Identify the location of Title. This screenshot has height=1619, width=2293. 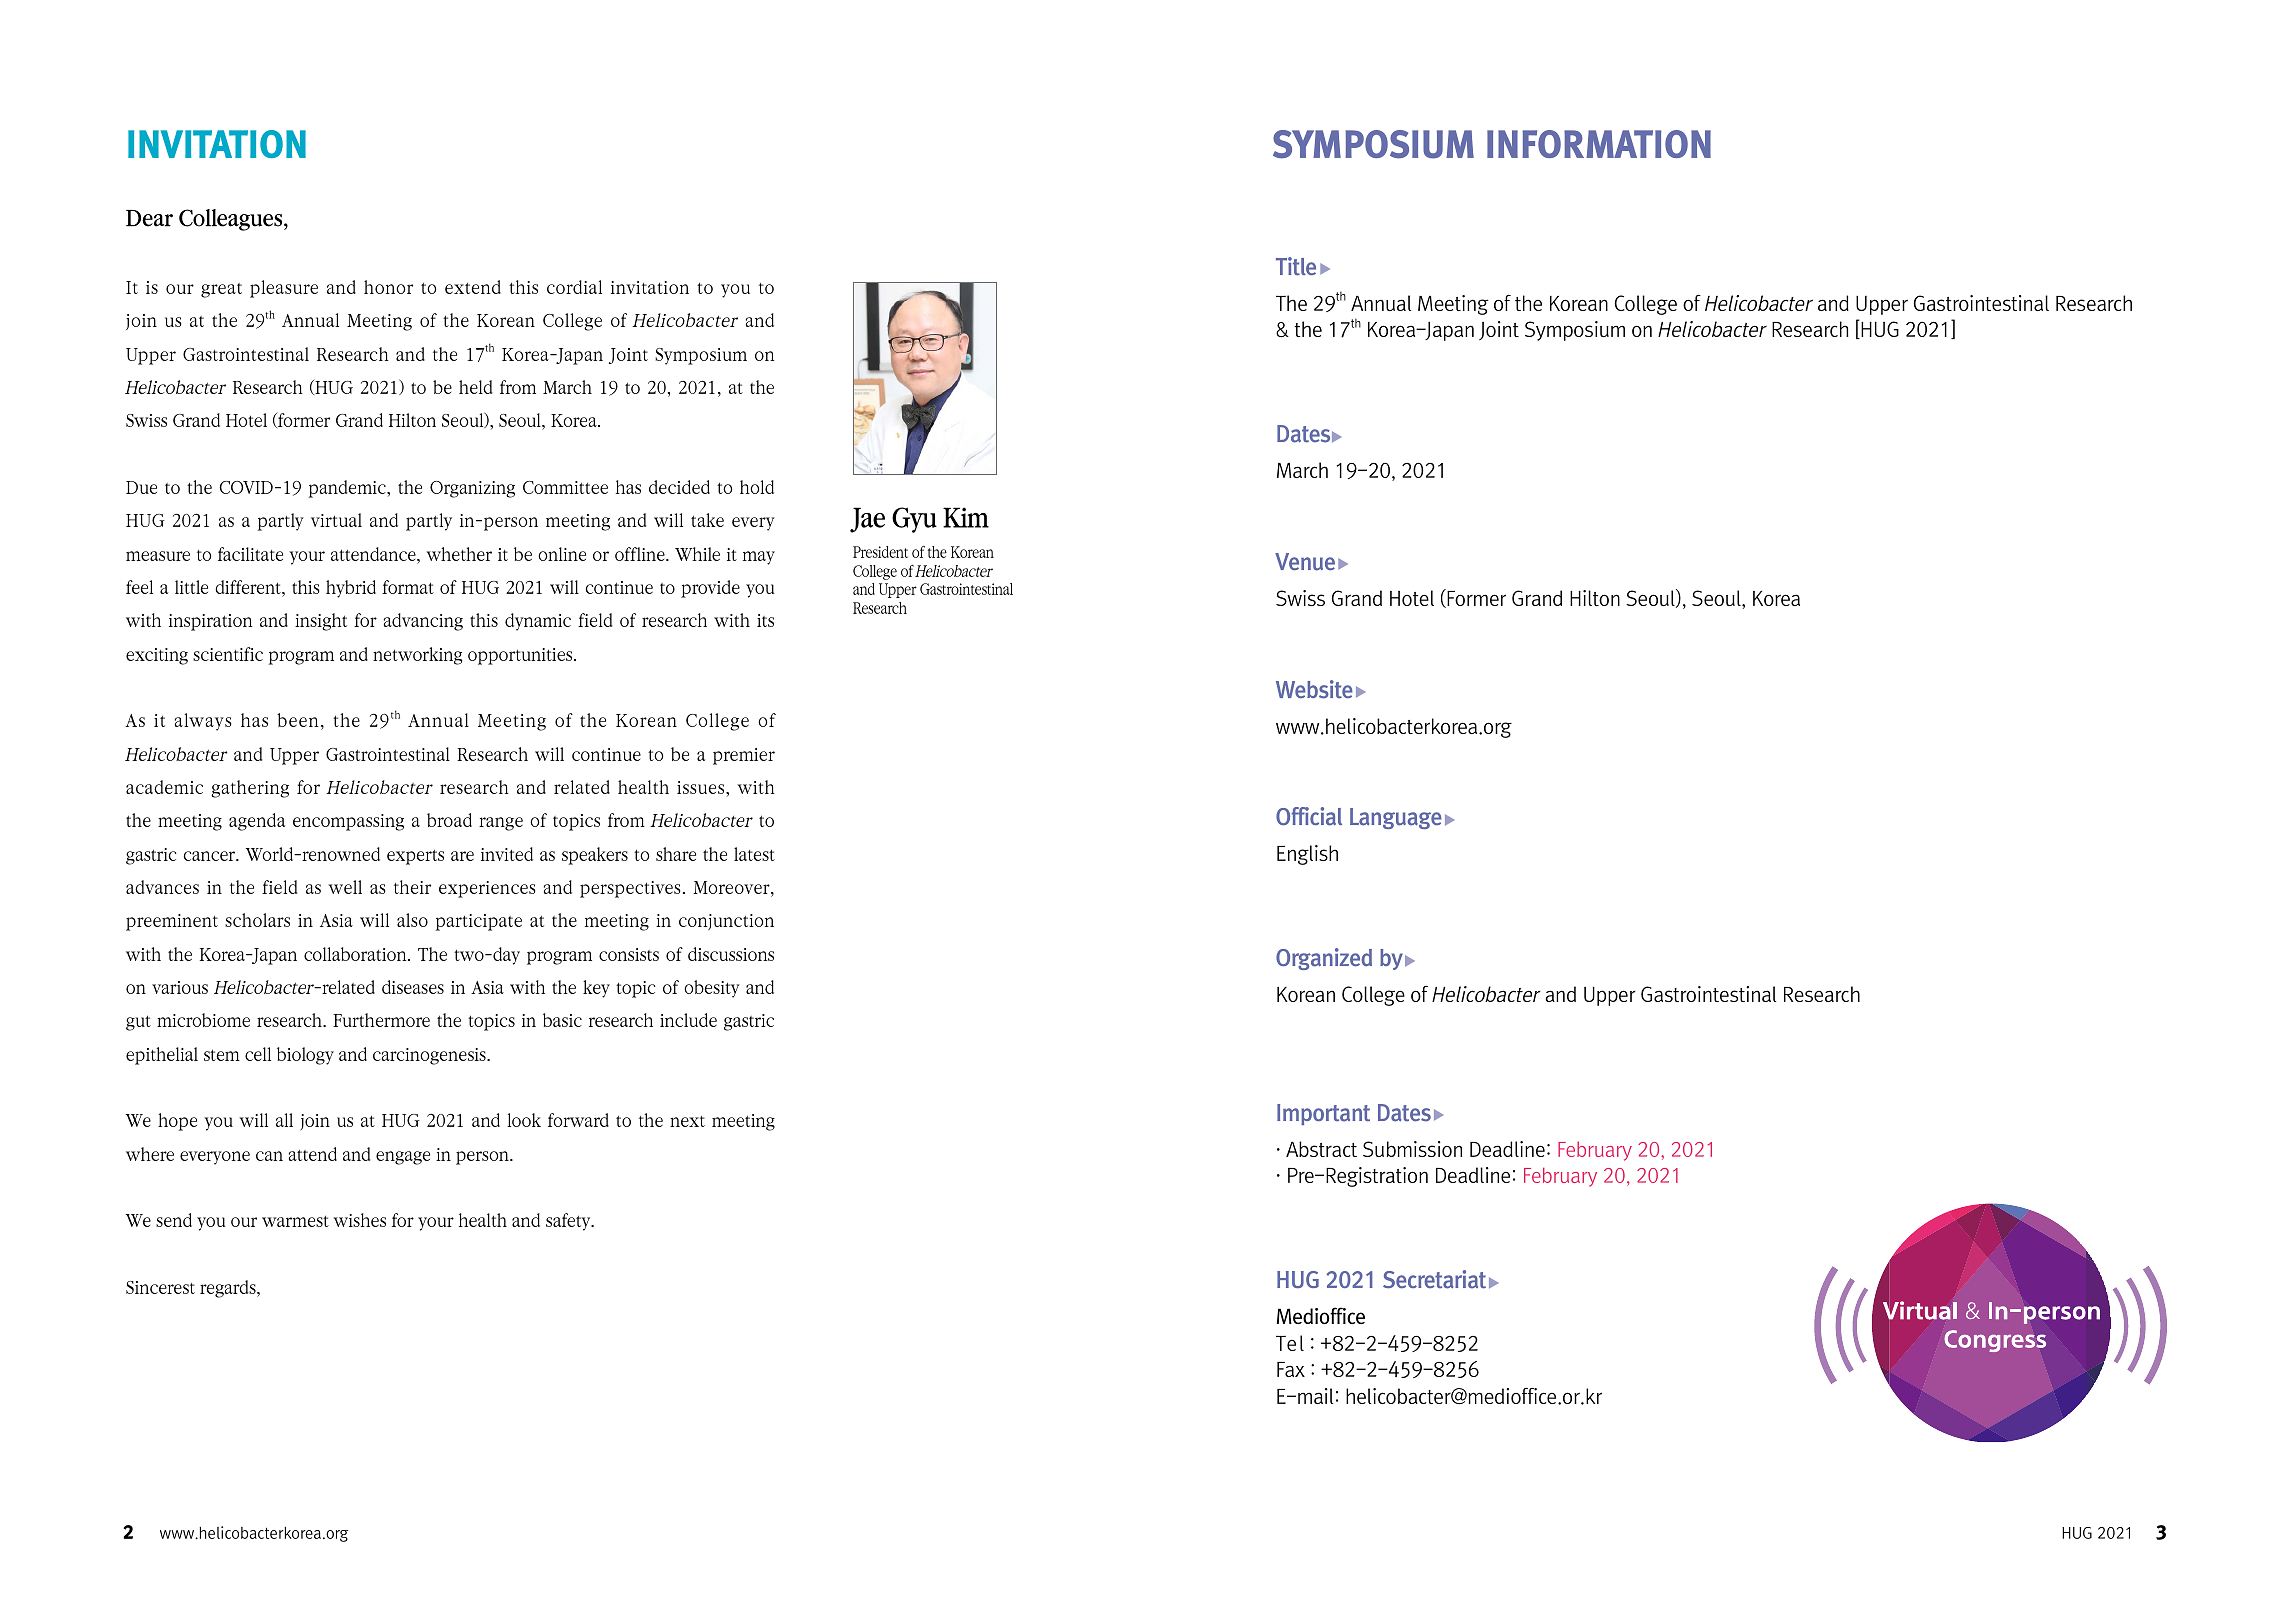
(1296, 266).
